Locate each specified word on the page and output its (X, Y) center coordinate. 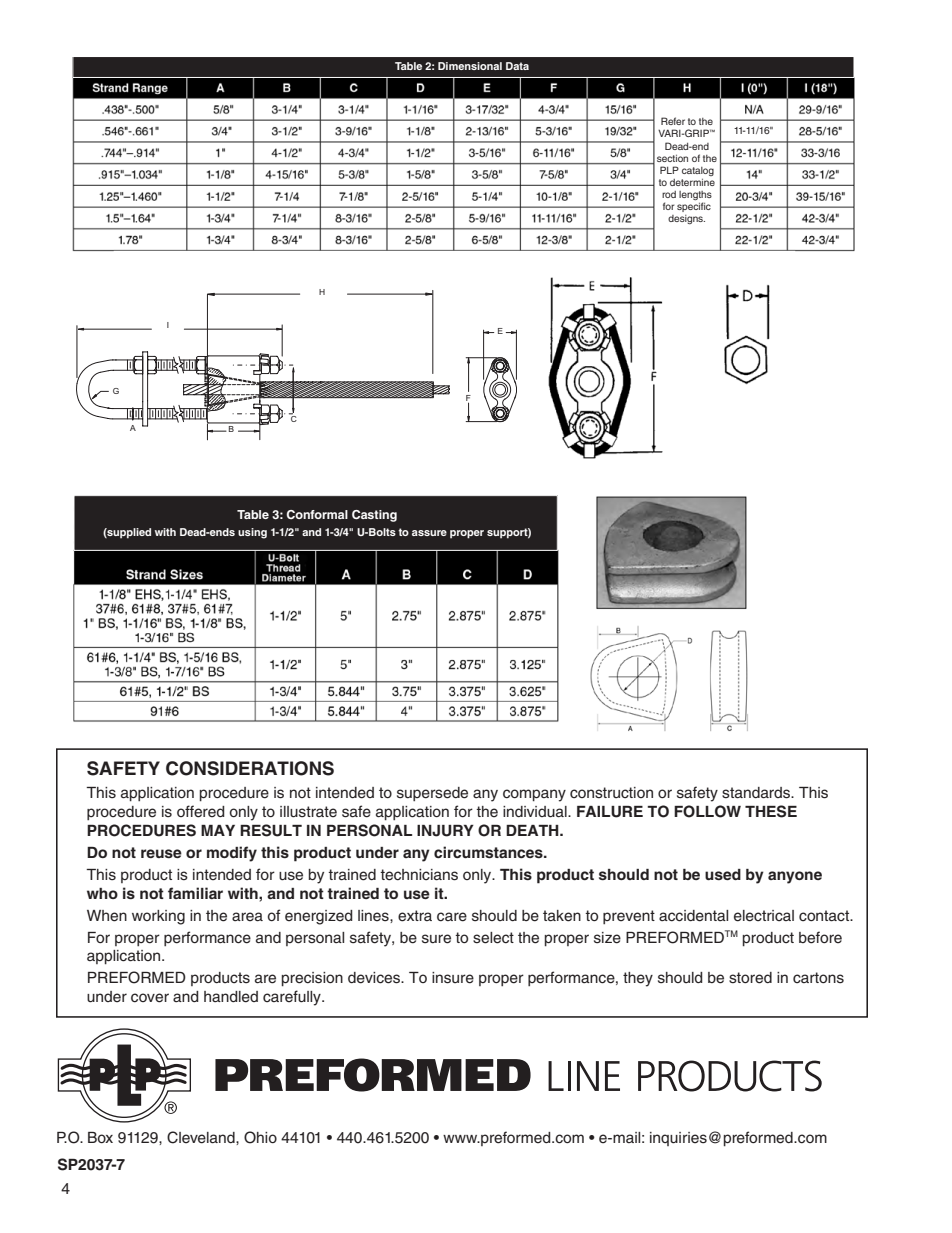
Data (517, 66)
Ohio (260, 1137)
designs (686, 219)
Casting (374, 516)
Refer (673, 121)
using (252, 533)
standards (757, 793)
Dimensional (470, 66)
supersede (432, 794)
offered (201, 811)
